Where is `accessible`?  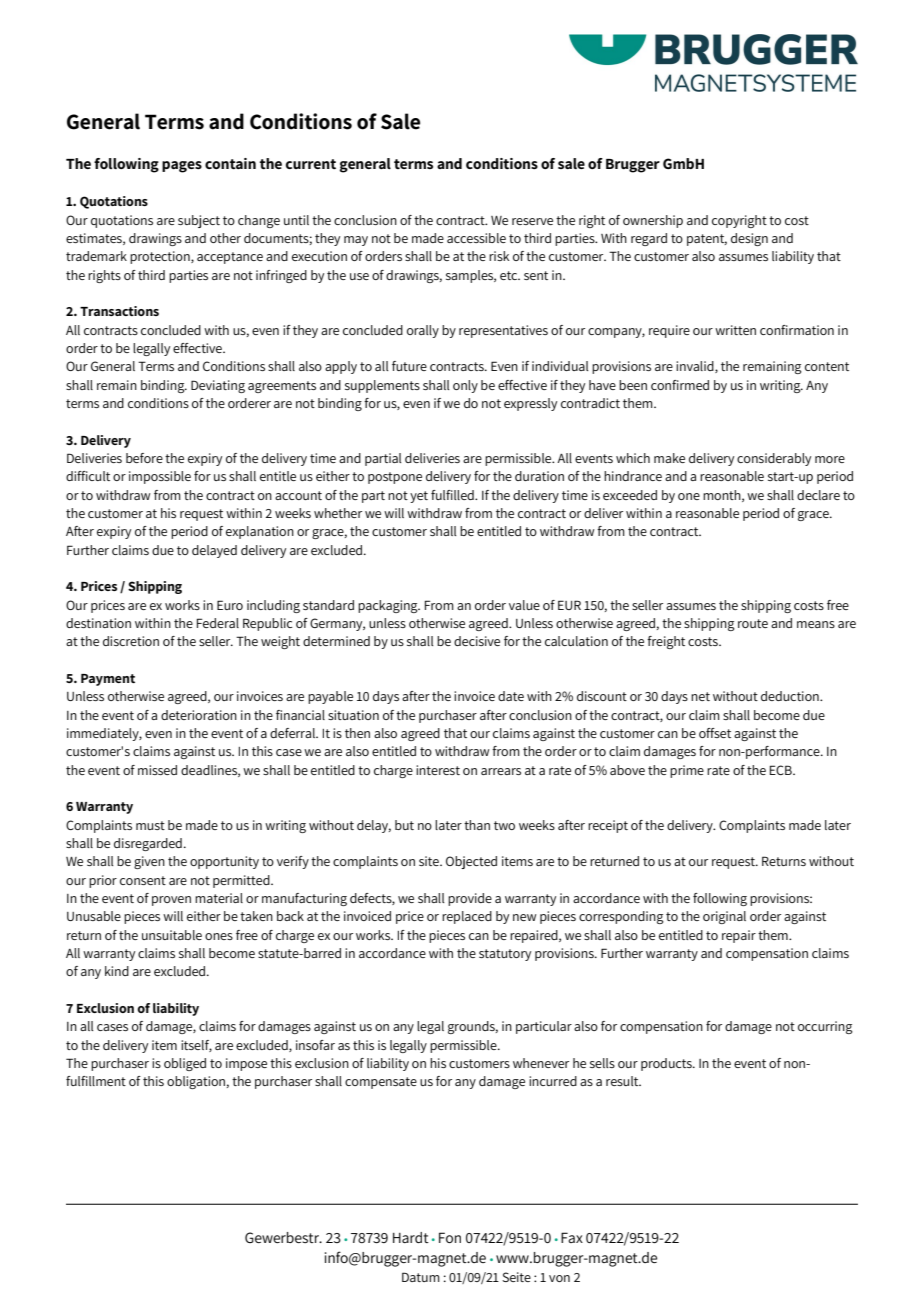
accessible is located at coordinates (476, 238).
